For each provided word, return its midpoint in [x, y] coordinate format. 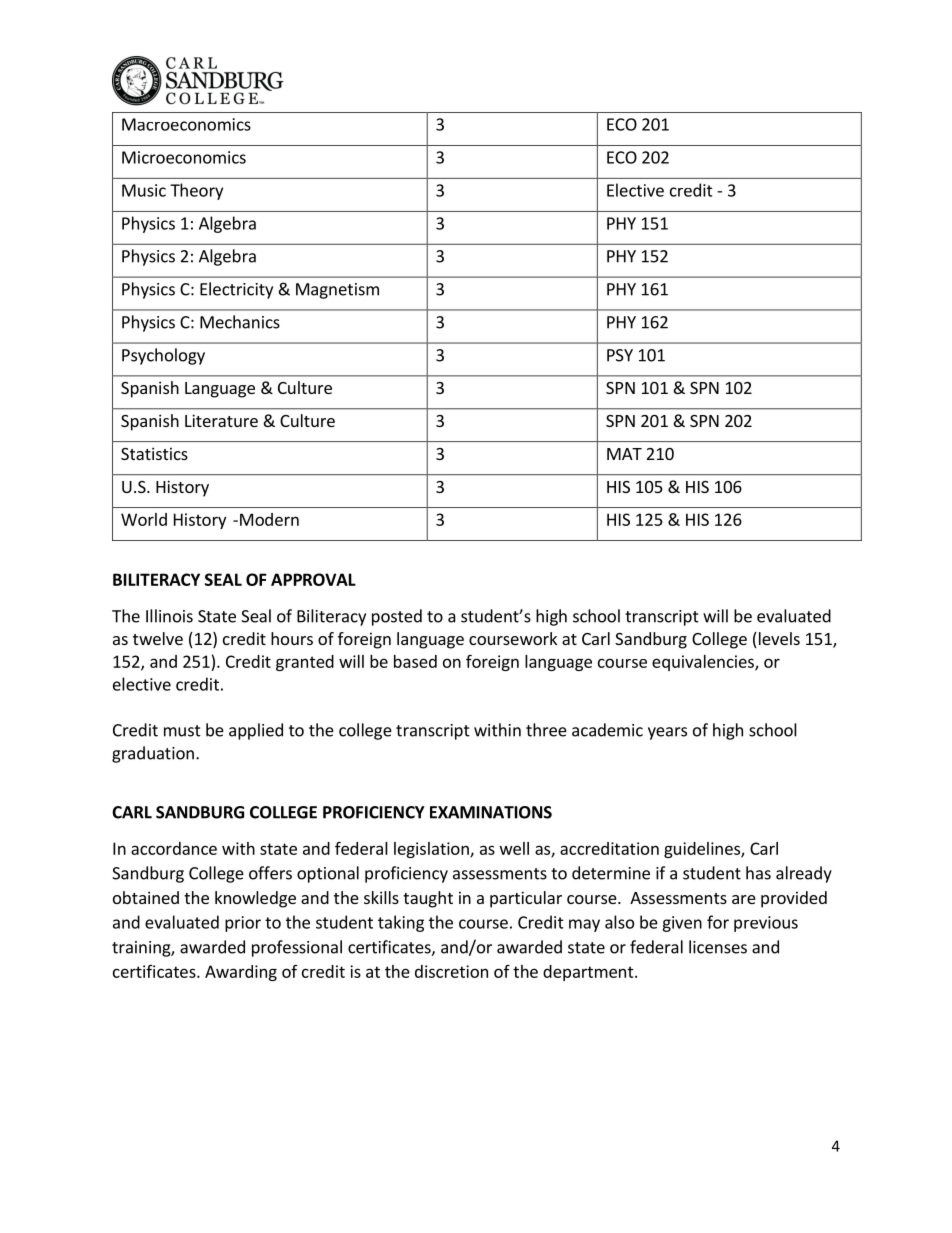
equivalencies [704, 663]
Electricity [236, 290]
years [667, 733]
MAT [624, 454]
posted [397, 617]
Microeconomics [184, 157]
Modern [269, 519]
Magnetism [337, 291]
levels [778, 640]
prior [243, 924]
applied [256, 731]
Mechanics [240, 322]
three [546, 730]
